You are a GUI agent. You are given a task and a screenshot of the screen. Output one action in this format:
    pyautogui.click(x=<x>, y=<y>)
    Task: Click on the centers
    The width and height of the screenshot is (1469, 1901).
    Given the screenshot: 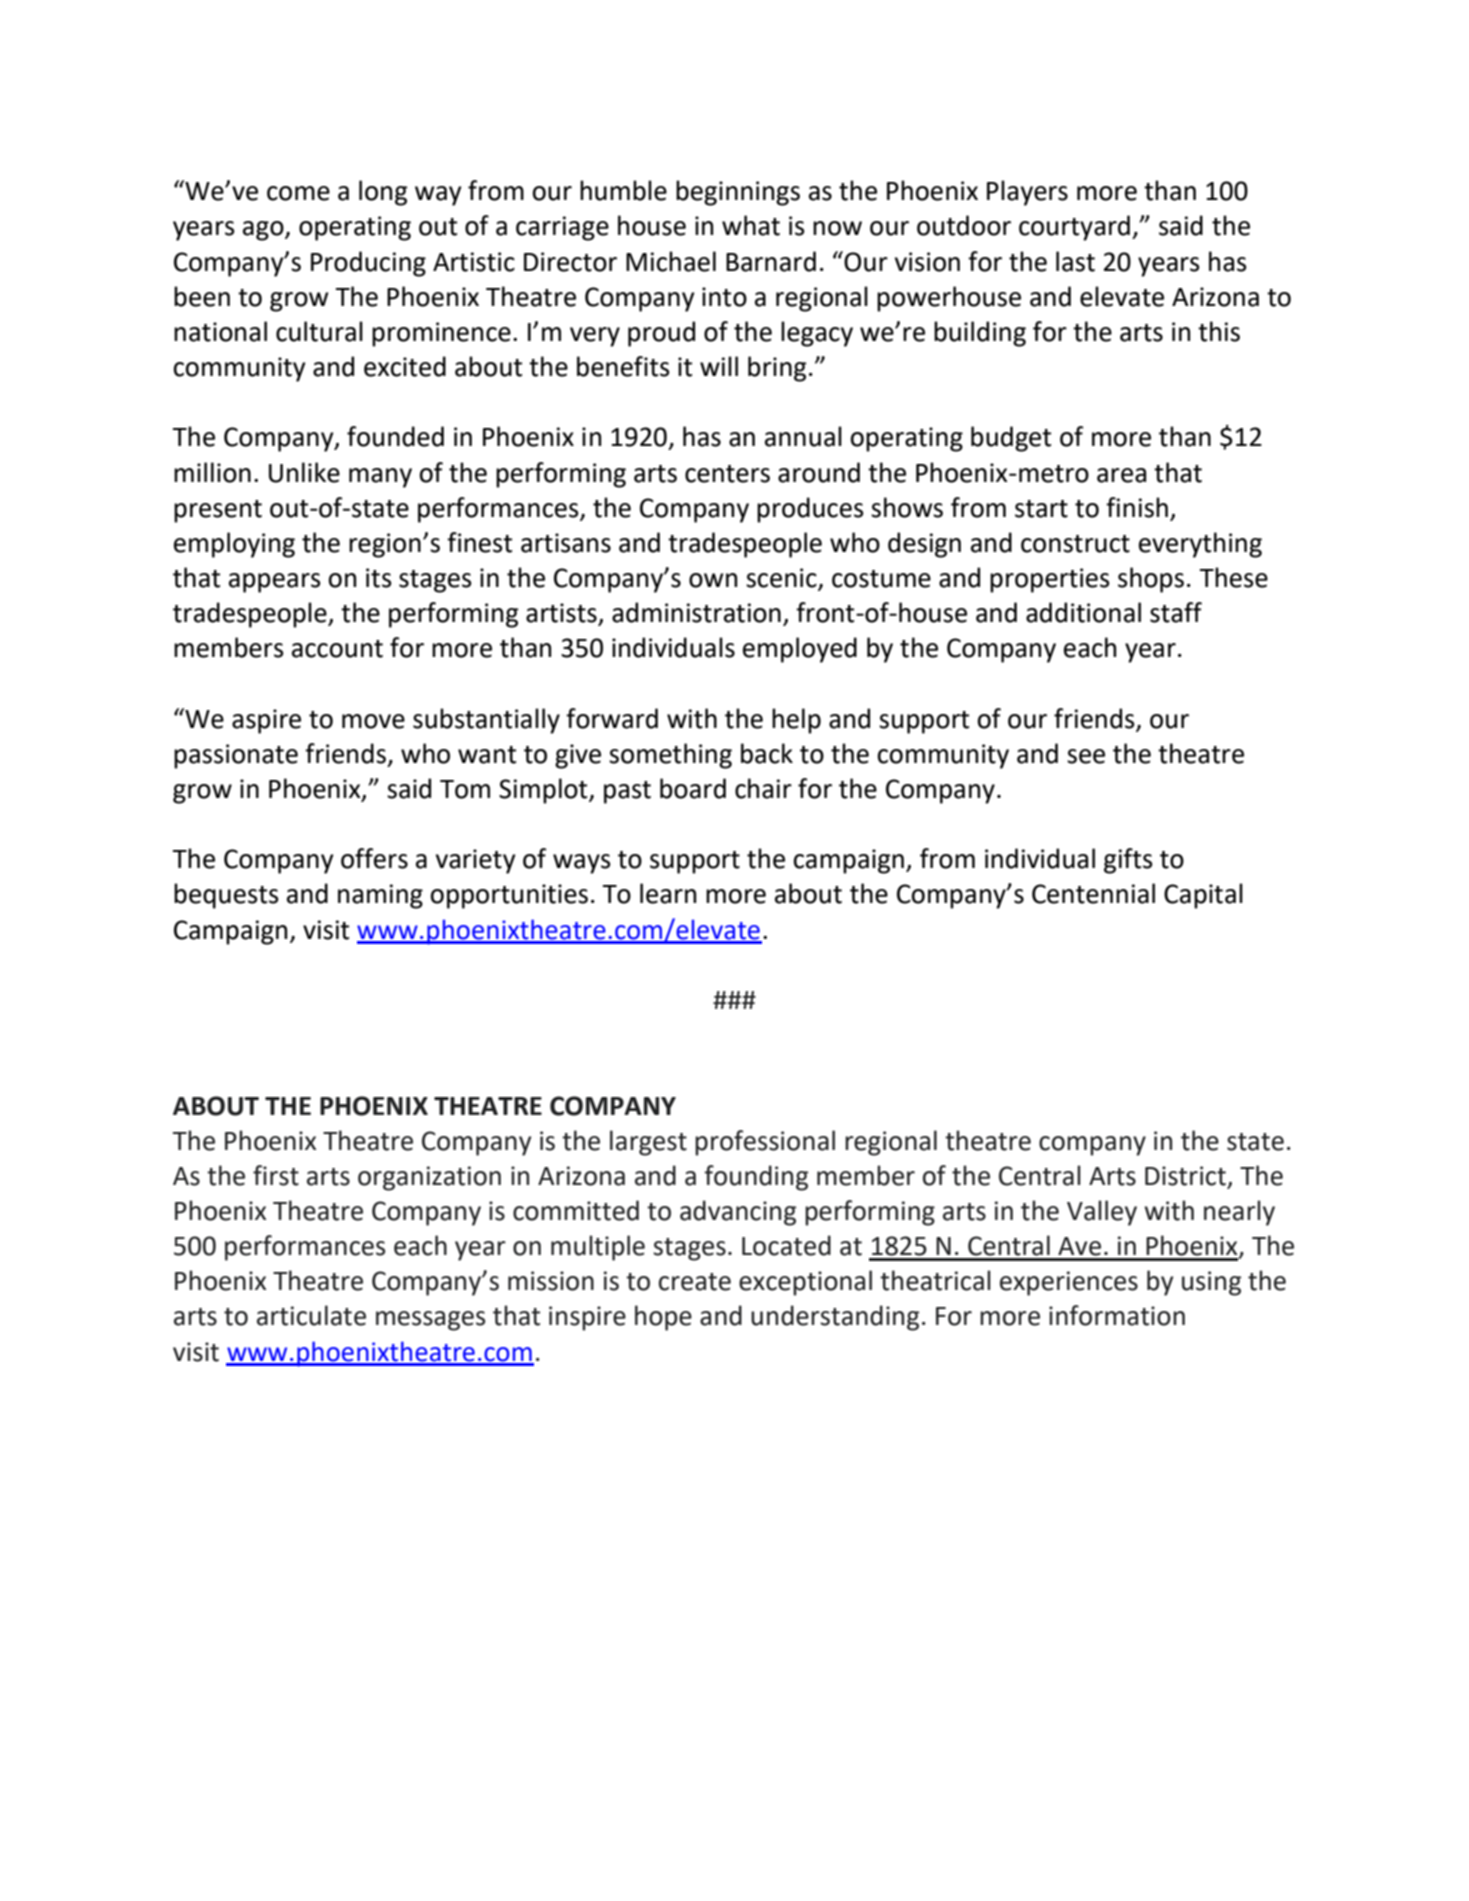 What is the action you would take?
    pyautogui.click(x=727, y=474)
